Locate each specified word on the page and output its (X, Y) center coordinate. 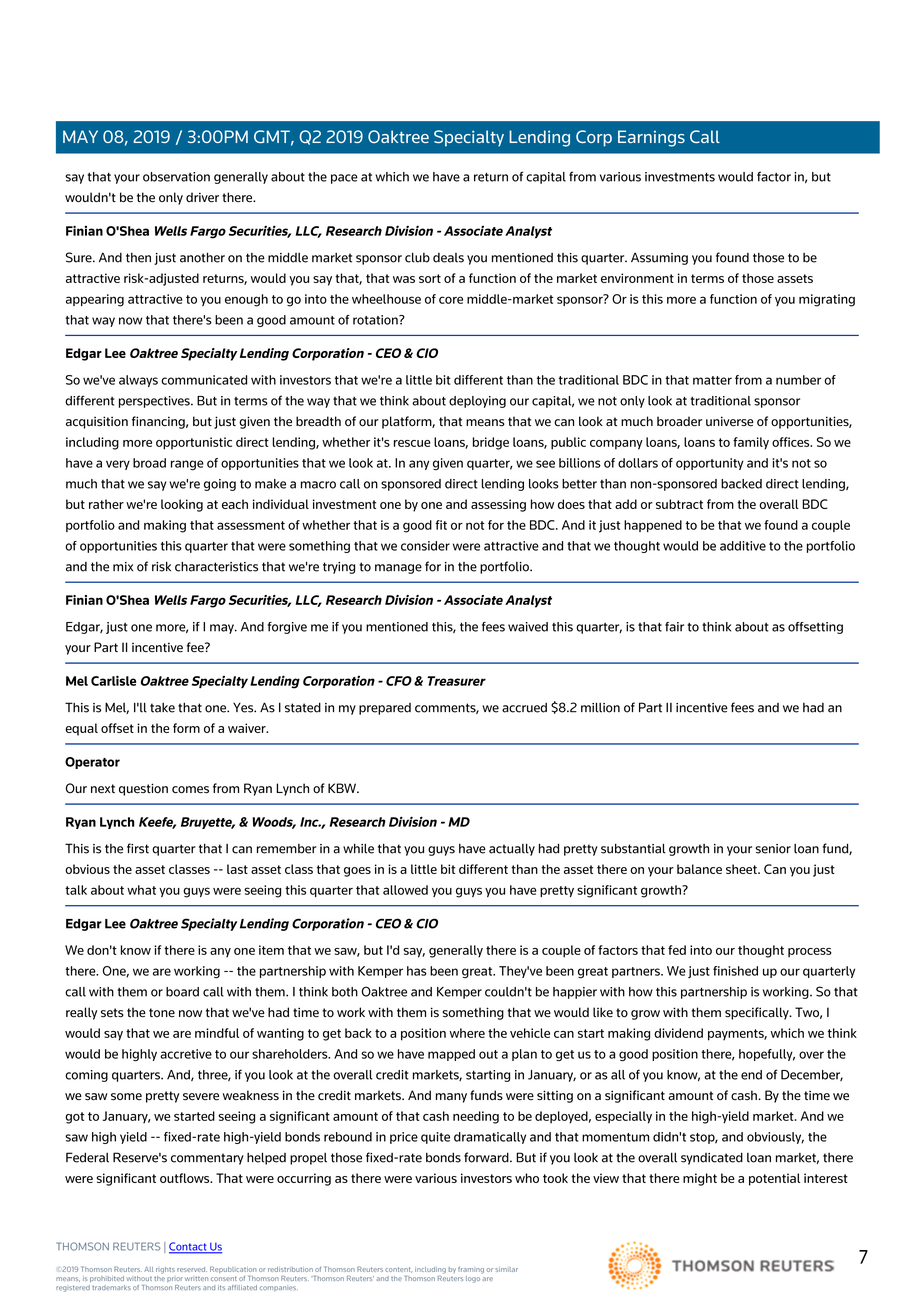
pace (344, 179)
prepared (385, 709)
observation (176, 177)
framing (471, 1270)
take (162, 708)
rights (165, 1270)
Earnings (651, 138)
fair (674, 627)
